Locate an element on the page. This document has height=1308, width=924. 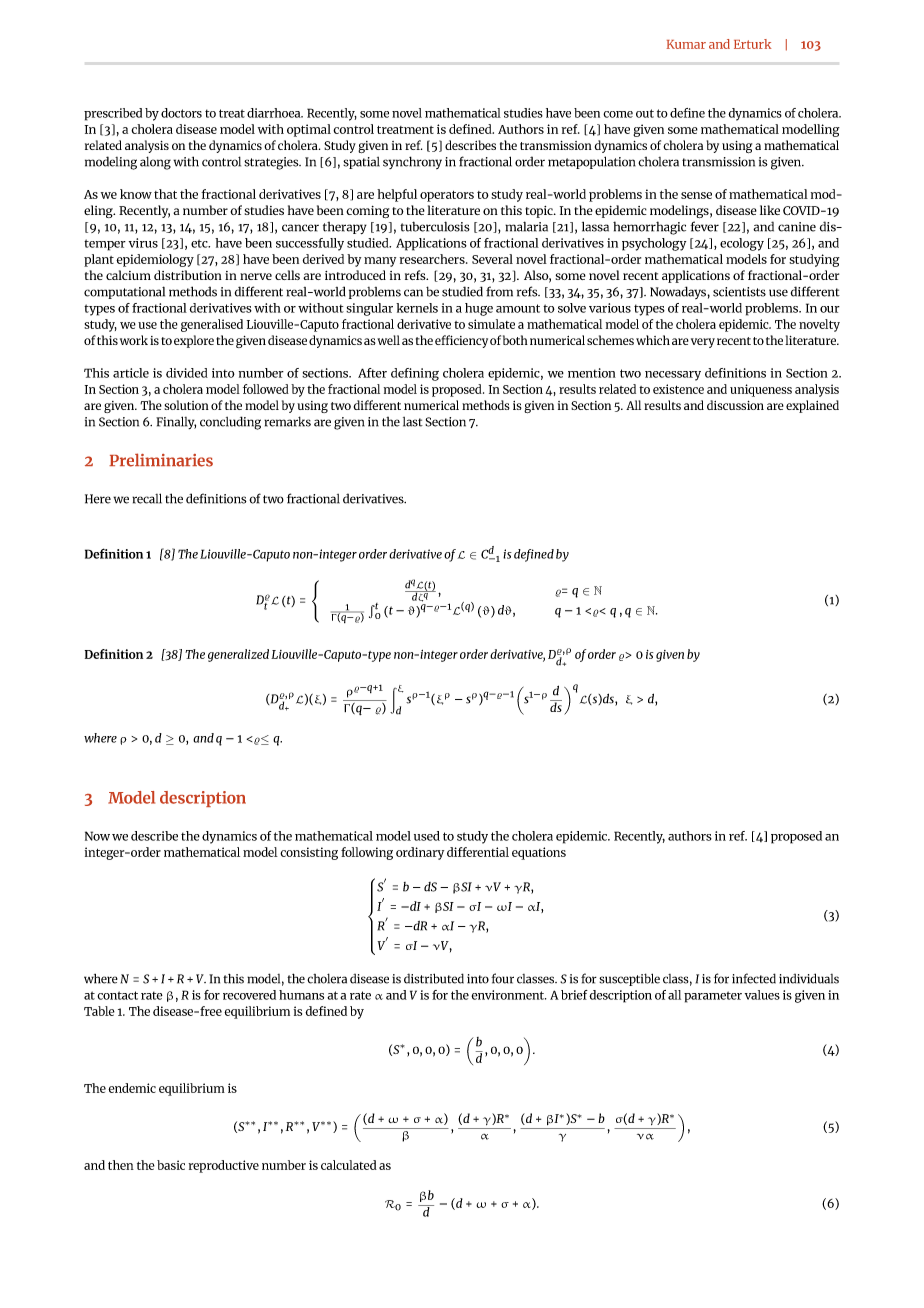
last is located at coordinates (413, 422).
